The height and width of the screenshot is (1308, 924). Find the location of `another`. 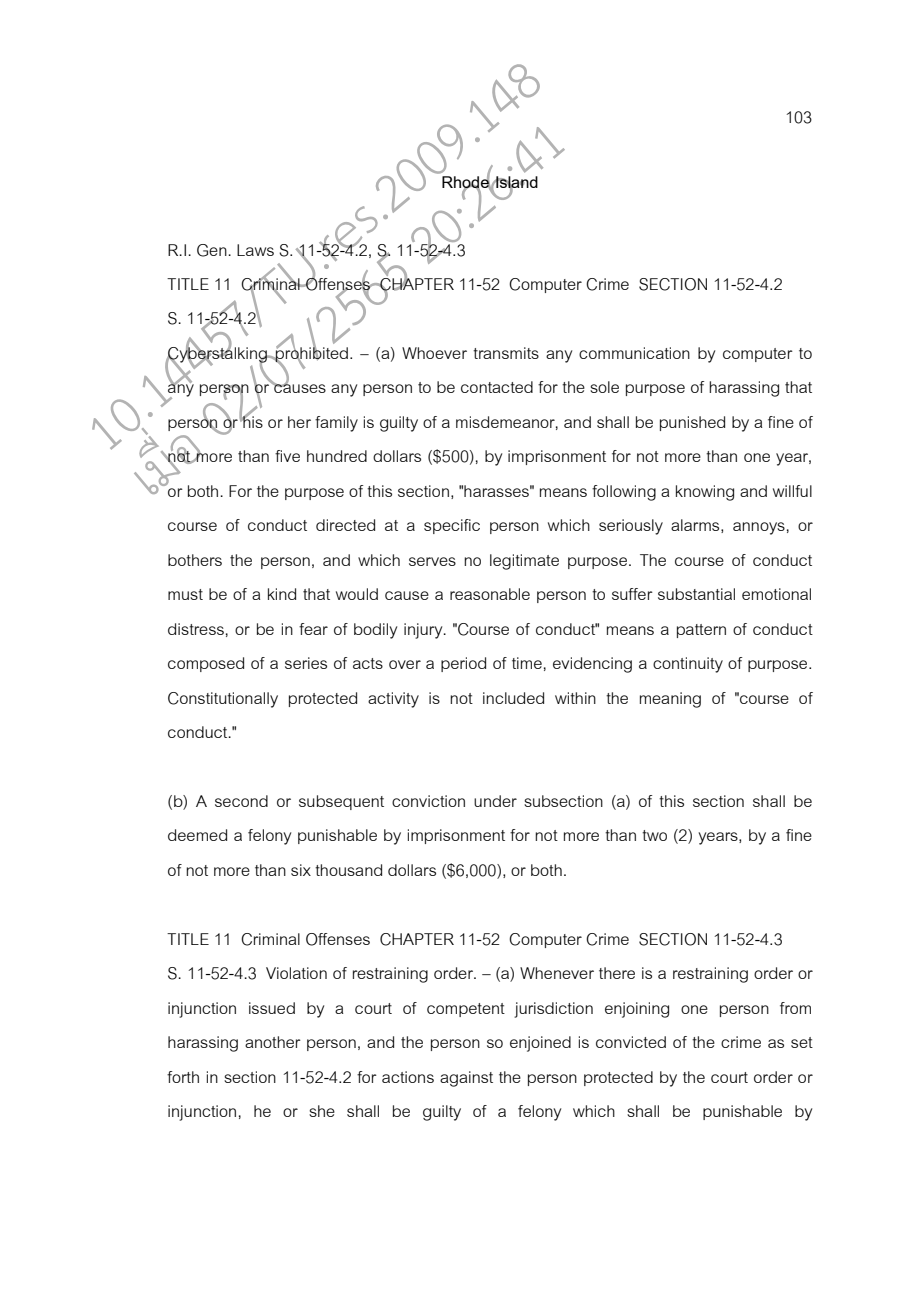

another is located at coordinates (273, 1042).
